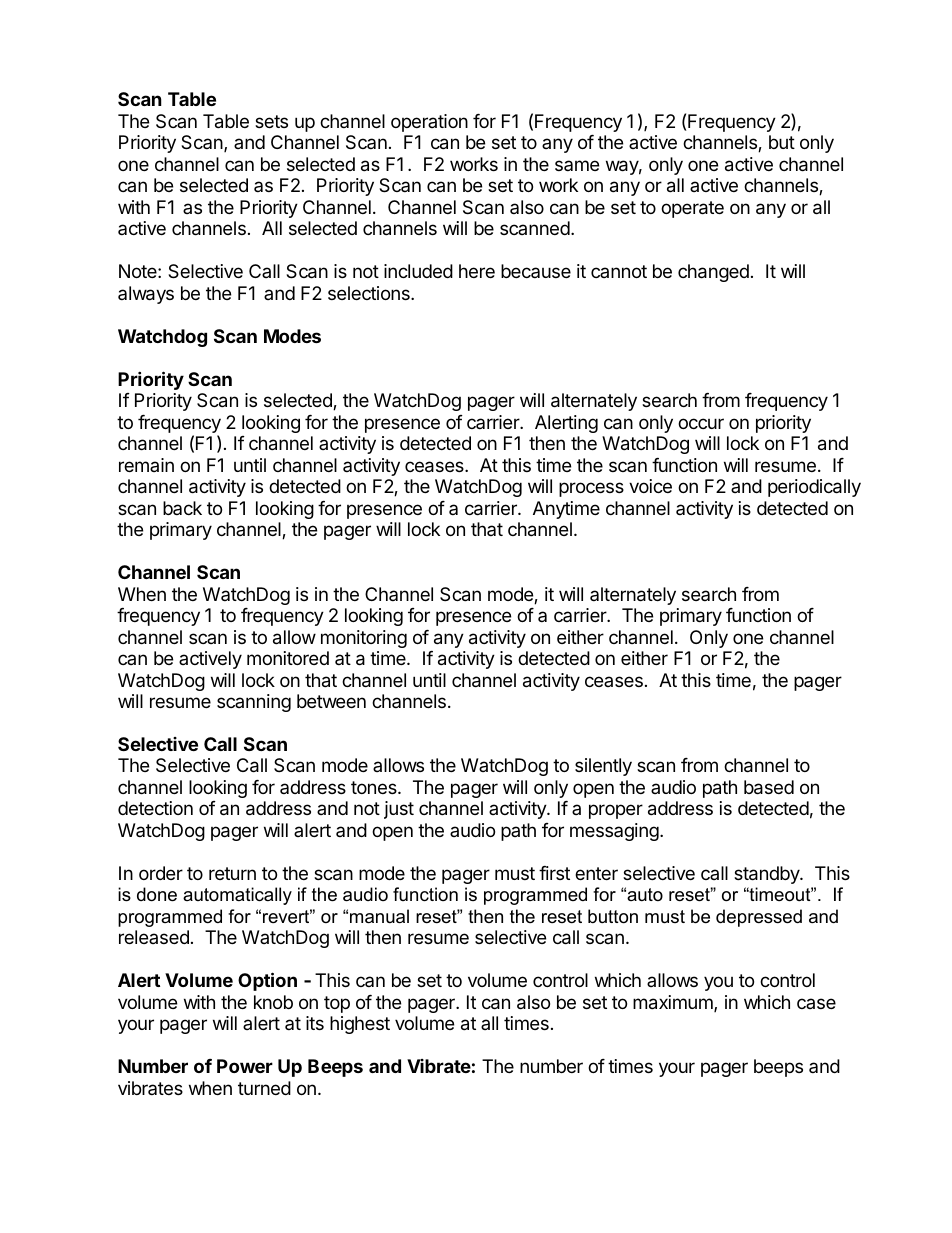 The image size is (952, 1233). Describe the element at coordinates (245, 1066) in the document. I see `Power` at that location.
